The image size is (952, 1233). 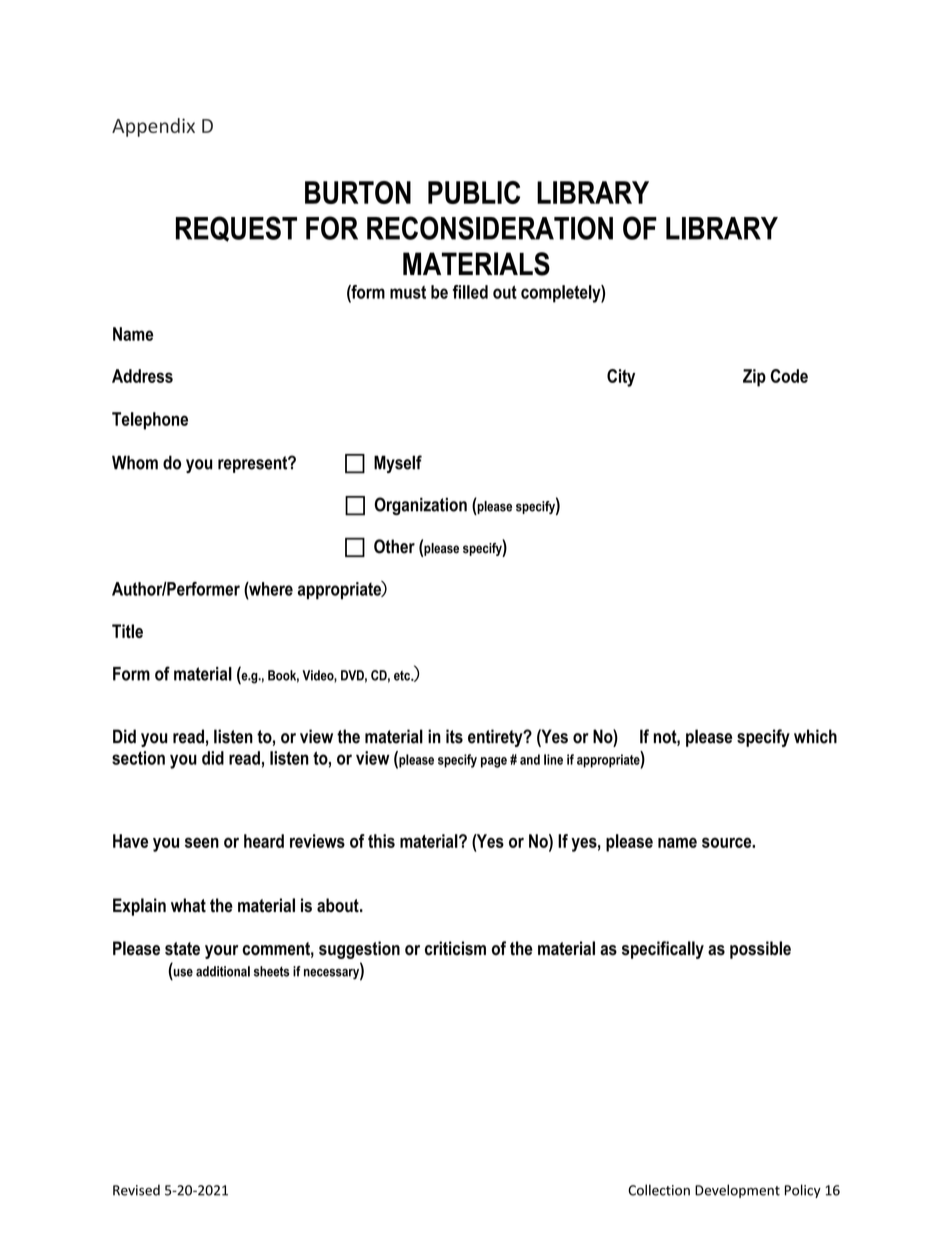 I want to click on page, so click(x=494, y=762).
